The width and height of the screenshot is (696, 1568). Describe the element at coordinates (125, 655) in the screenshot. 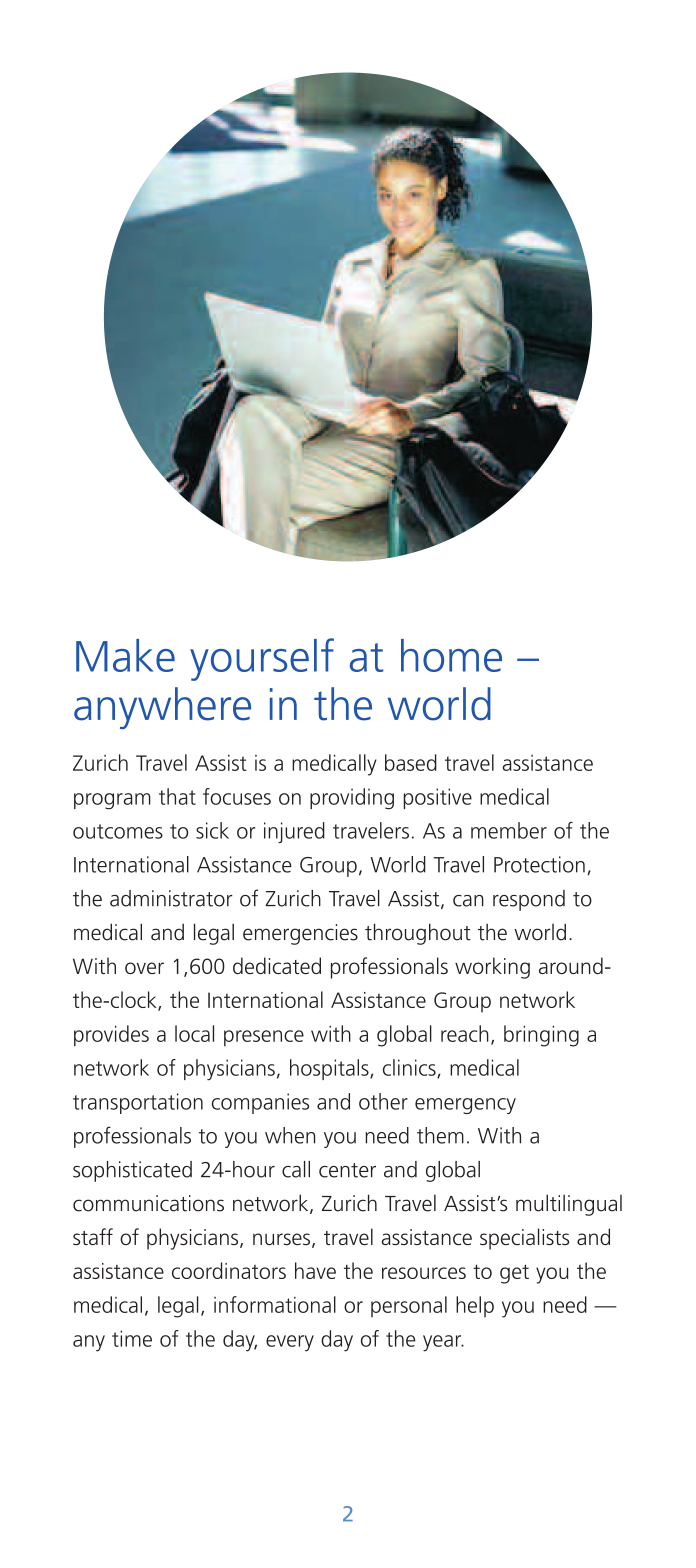

I see `Make` at that location.
